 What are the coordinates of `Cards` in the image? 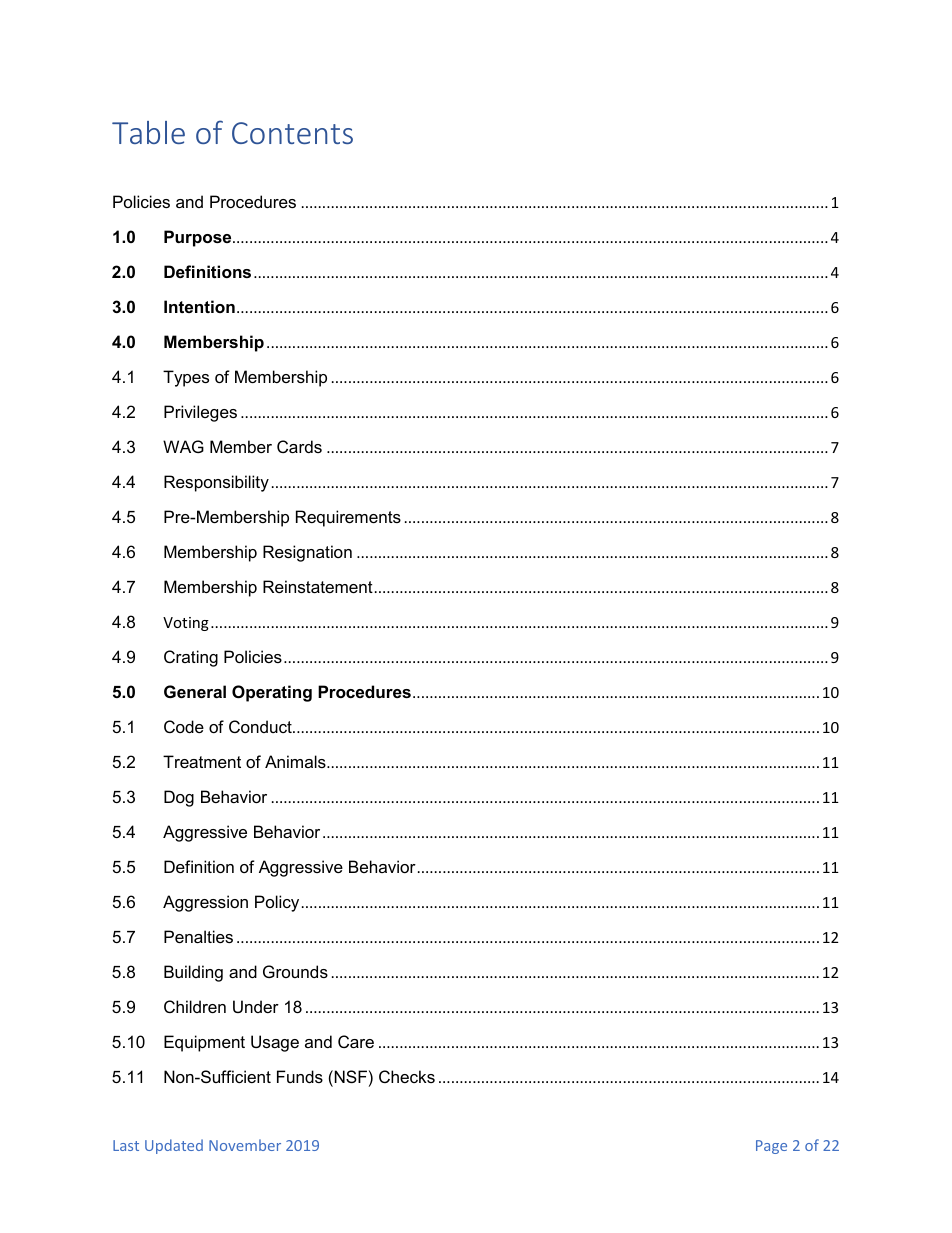 It's located at (299, 446).
